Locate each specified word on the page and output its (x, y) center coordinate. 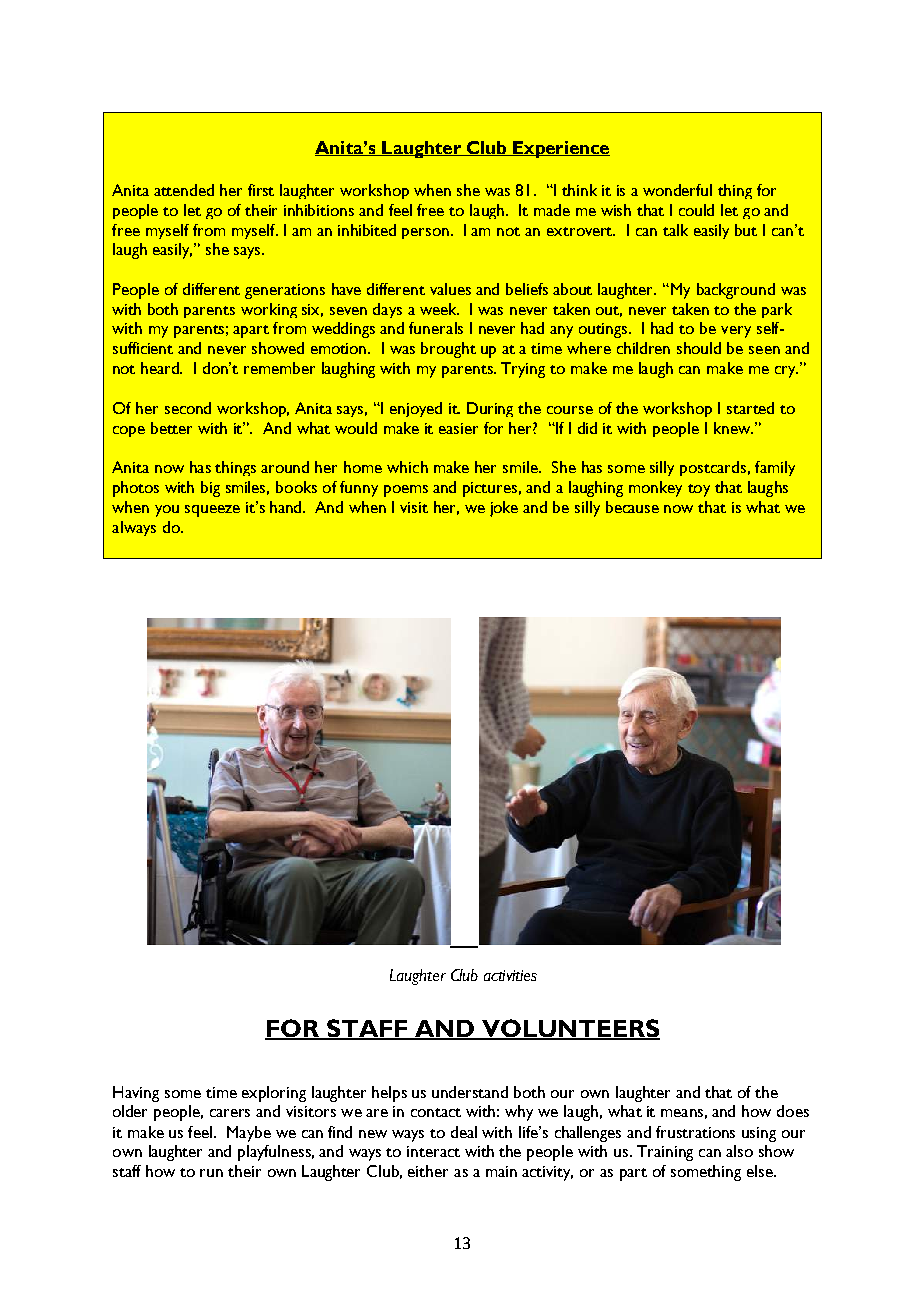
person (427, 233)
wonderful (677, 190)
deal (464, 1132)
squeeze (212, 511)
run (211, 1173)
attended (184, 190)
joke (504, 509)
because (632, 507)
